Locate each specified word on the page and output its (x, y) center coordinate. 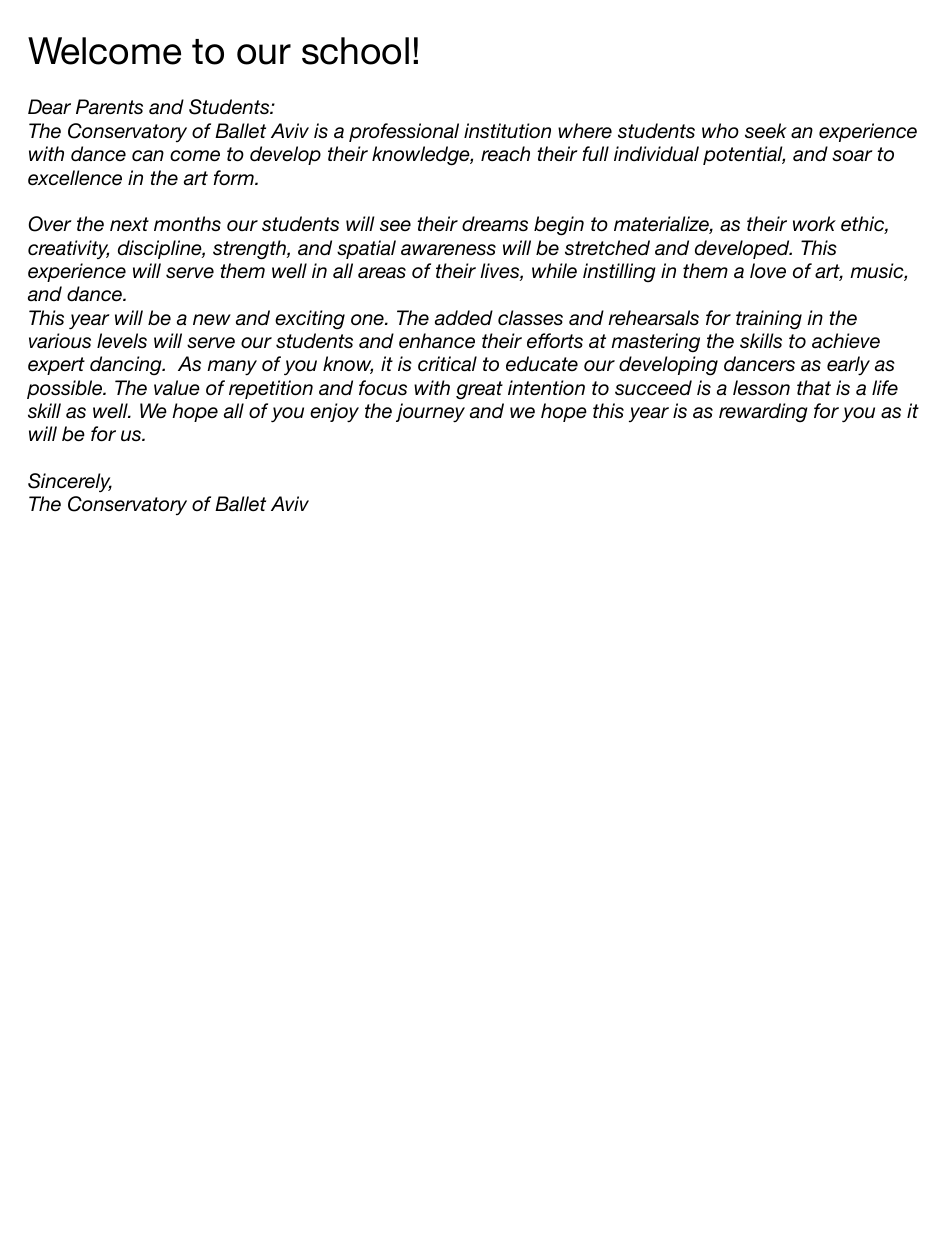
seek (766, 130)
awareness (448, 250)
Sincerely (70, 482)
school (355, 51)
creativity (68, 249)
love (768, 271)
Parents (109, 106)
